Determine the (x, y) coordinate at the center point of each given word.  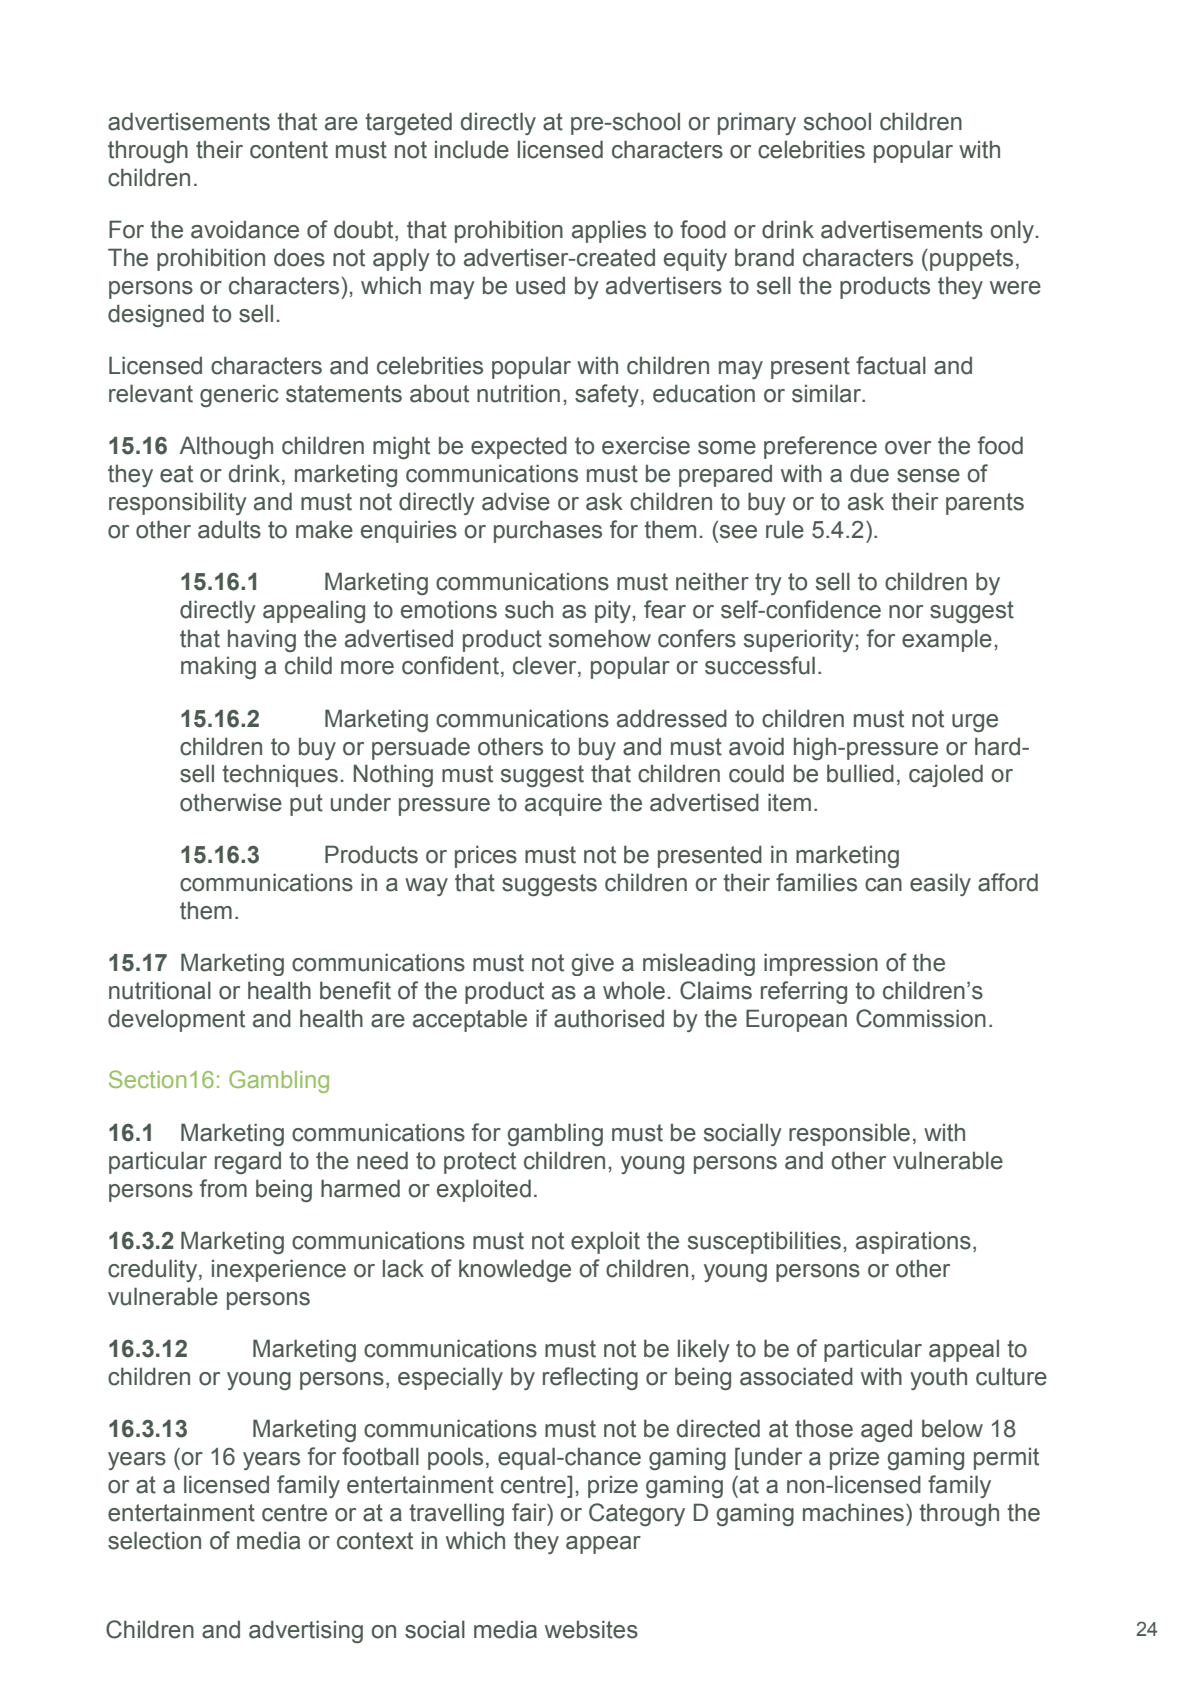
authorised (609, 1018)
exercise (646, 445)
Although (226, 447)
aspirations (913, 1242)
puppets (971, 260)
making (218, 668)
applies (609, 231)
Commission (921, 1018)
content (289, 150)
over (908, 448)
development (176, 1020)
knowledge (515, 1270)
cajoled (946, 775)
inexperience (279, 1270)
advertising (306, 1631)
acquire (563, 805)
